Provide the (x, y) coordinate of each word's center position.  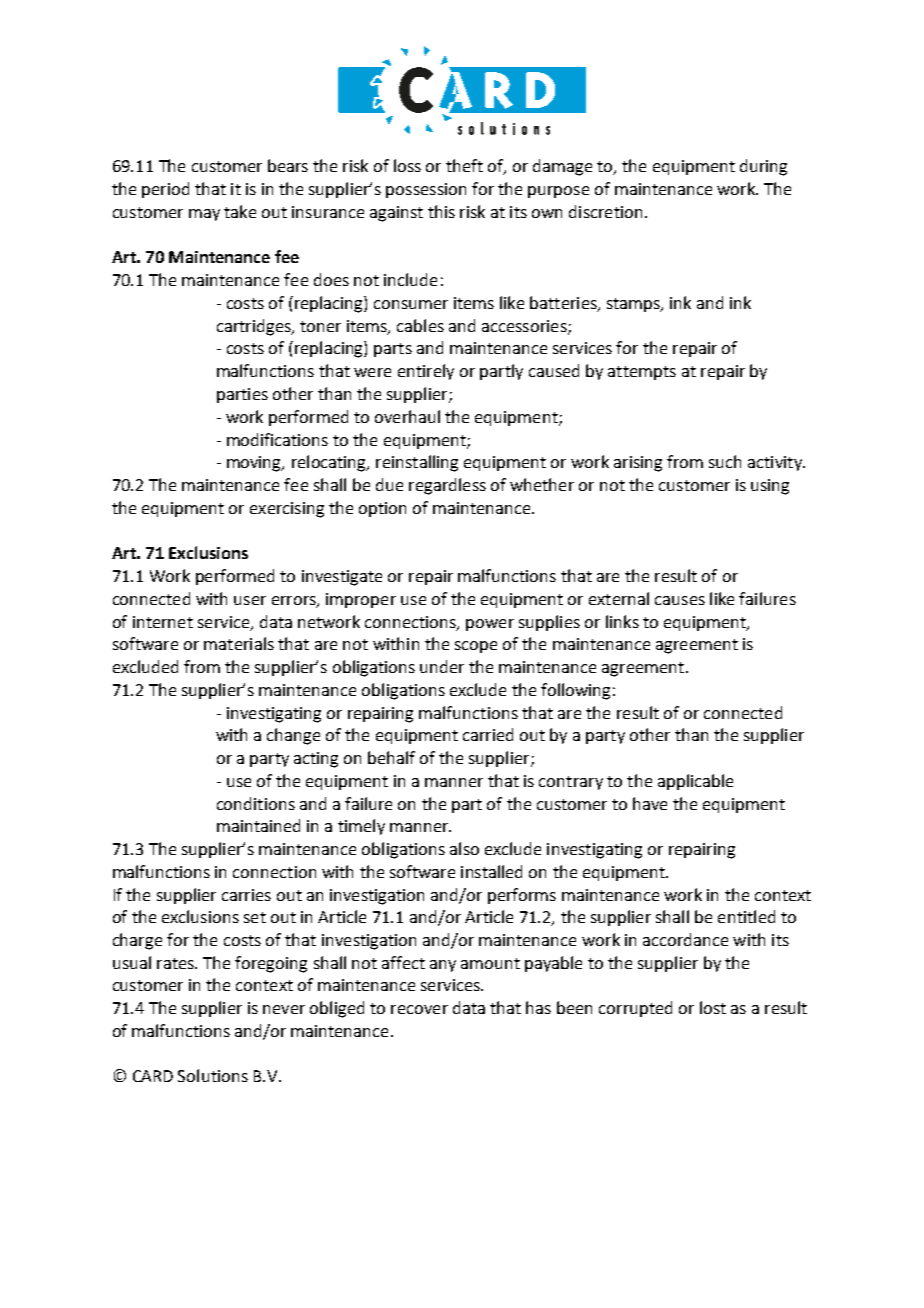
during (763, 167)
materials (239, 643)
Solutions (213, 1075)
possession (426, 190)
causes (680, 600)
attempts (642, 373)
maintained (258, 825)
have (650, 803)
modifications (277, 439)
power (490, 625)
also (464, 848)
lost (713, 1007)
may (204, 215)
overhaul (407, 416)
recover (419, 1009)
